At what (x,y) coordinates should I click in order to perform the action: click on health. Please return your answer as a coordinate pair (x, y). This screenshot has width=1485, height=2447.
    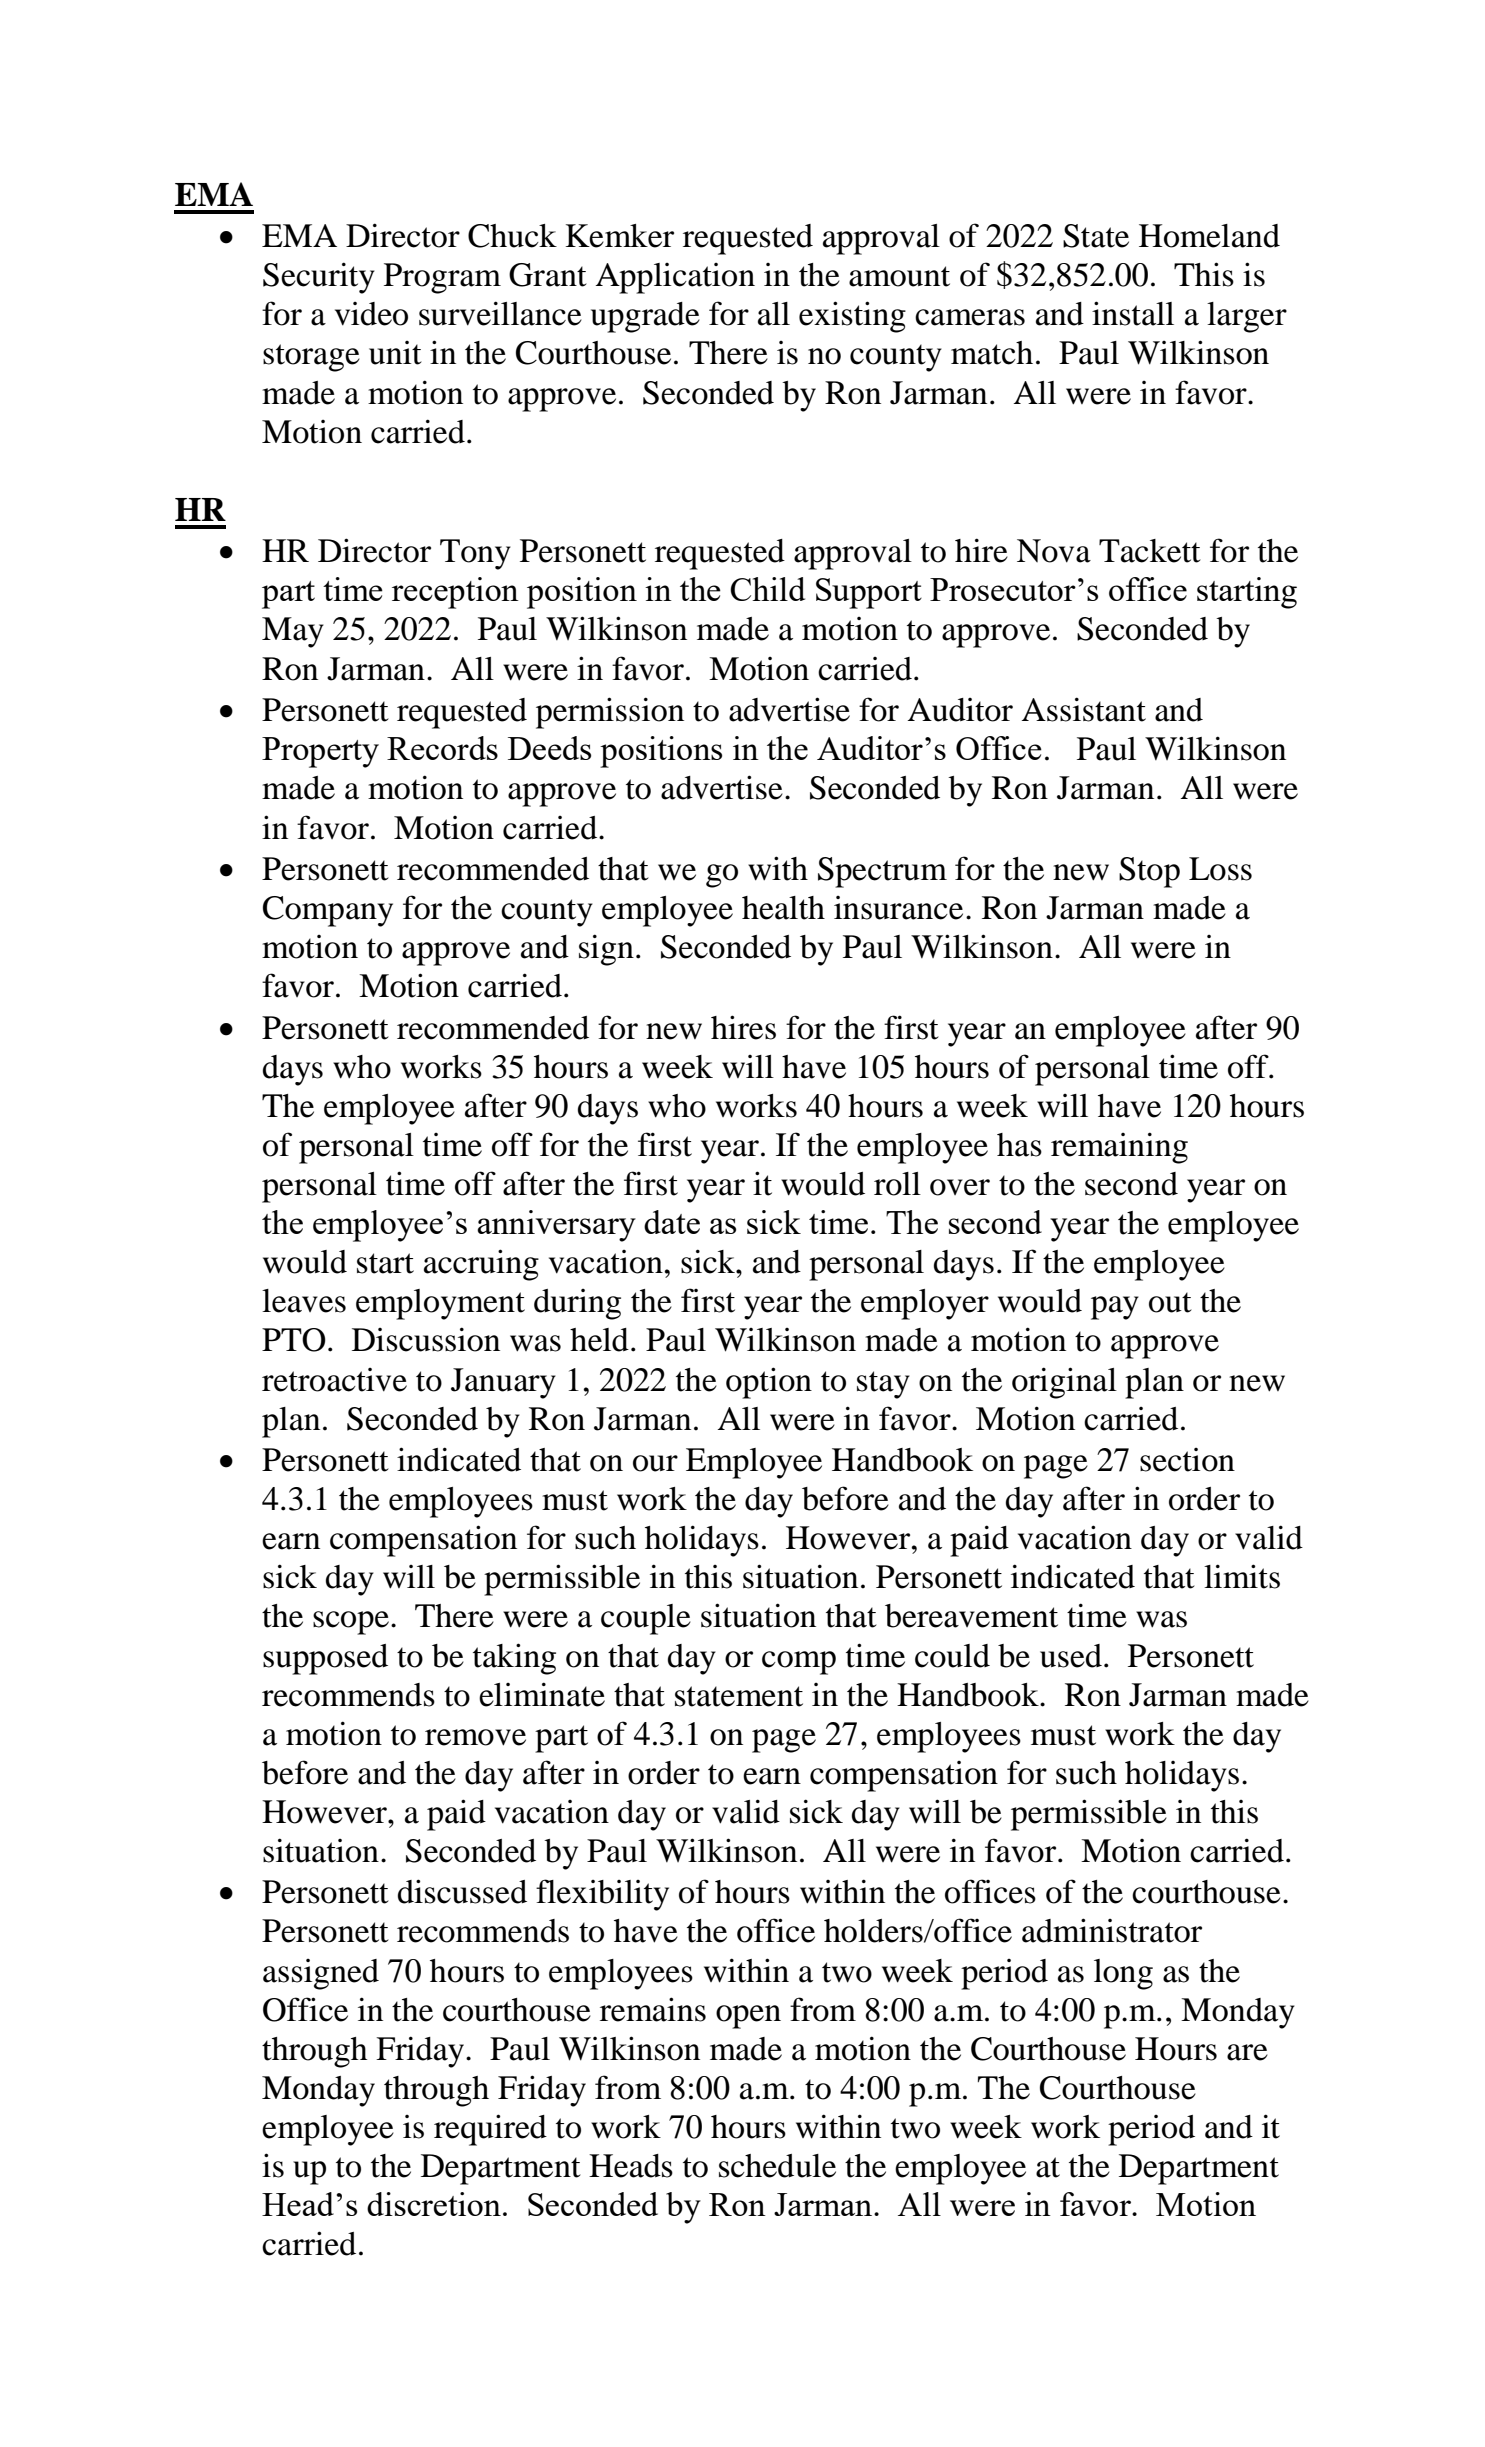
    Looking at the image, I should click on (783, 908).
